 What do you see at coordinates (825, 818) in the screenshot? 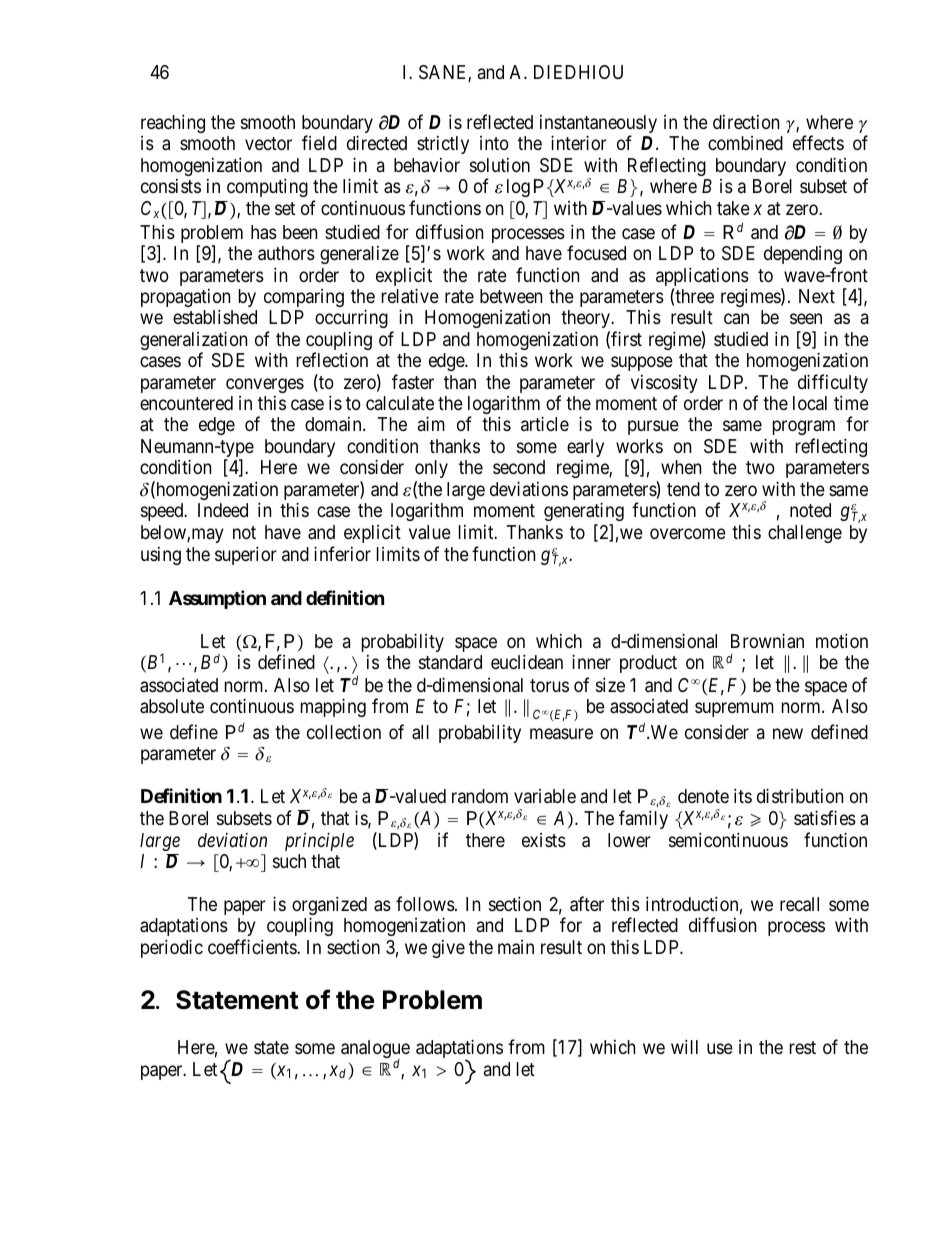
I see `satisfies` at bounding box center [825, 818].
